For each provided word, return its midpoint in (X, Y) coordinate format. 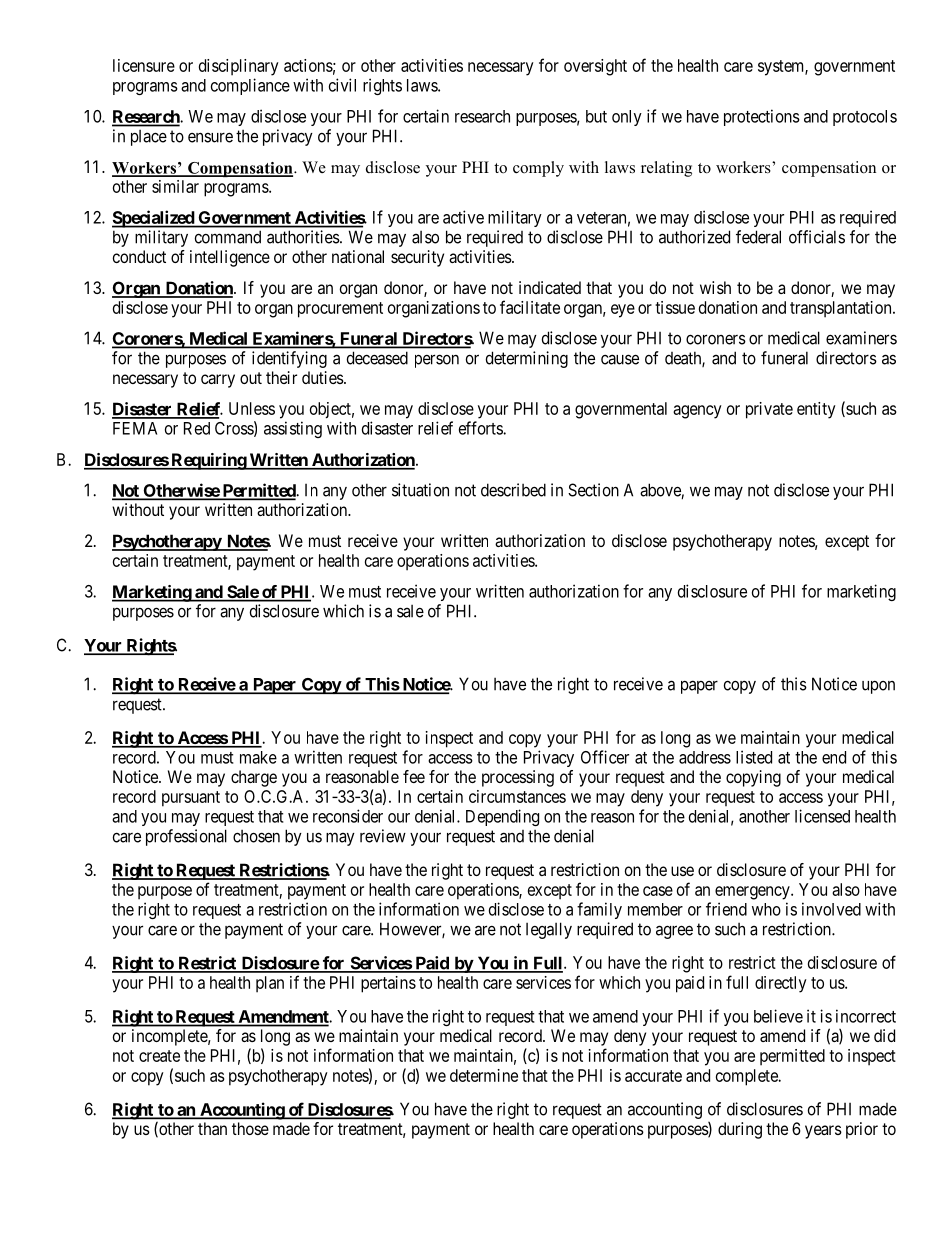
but (596, 116)
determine (484, 1075)
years (823, 1132)
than (212, 1128)
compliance (250, 86)
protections (762, 117)
